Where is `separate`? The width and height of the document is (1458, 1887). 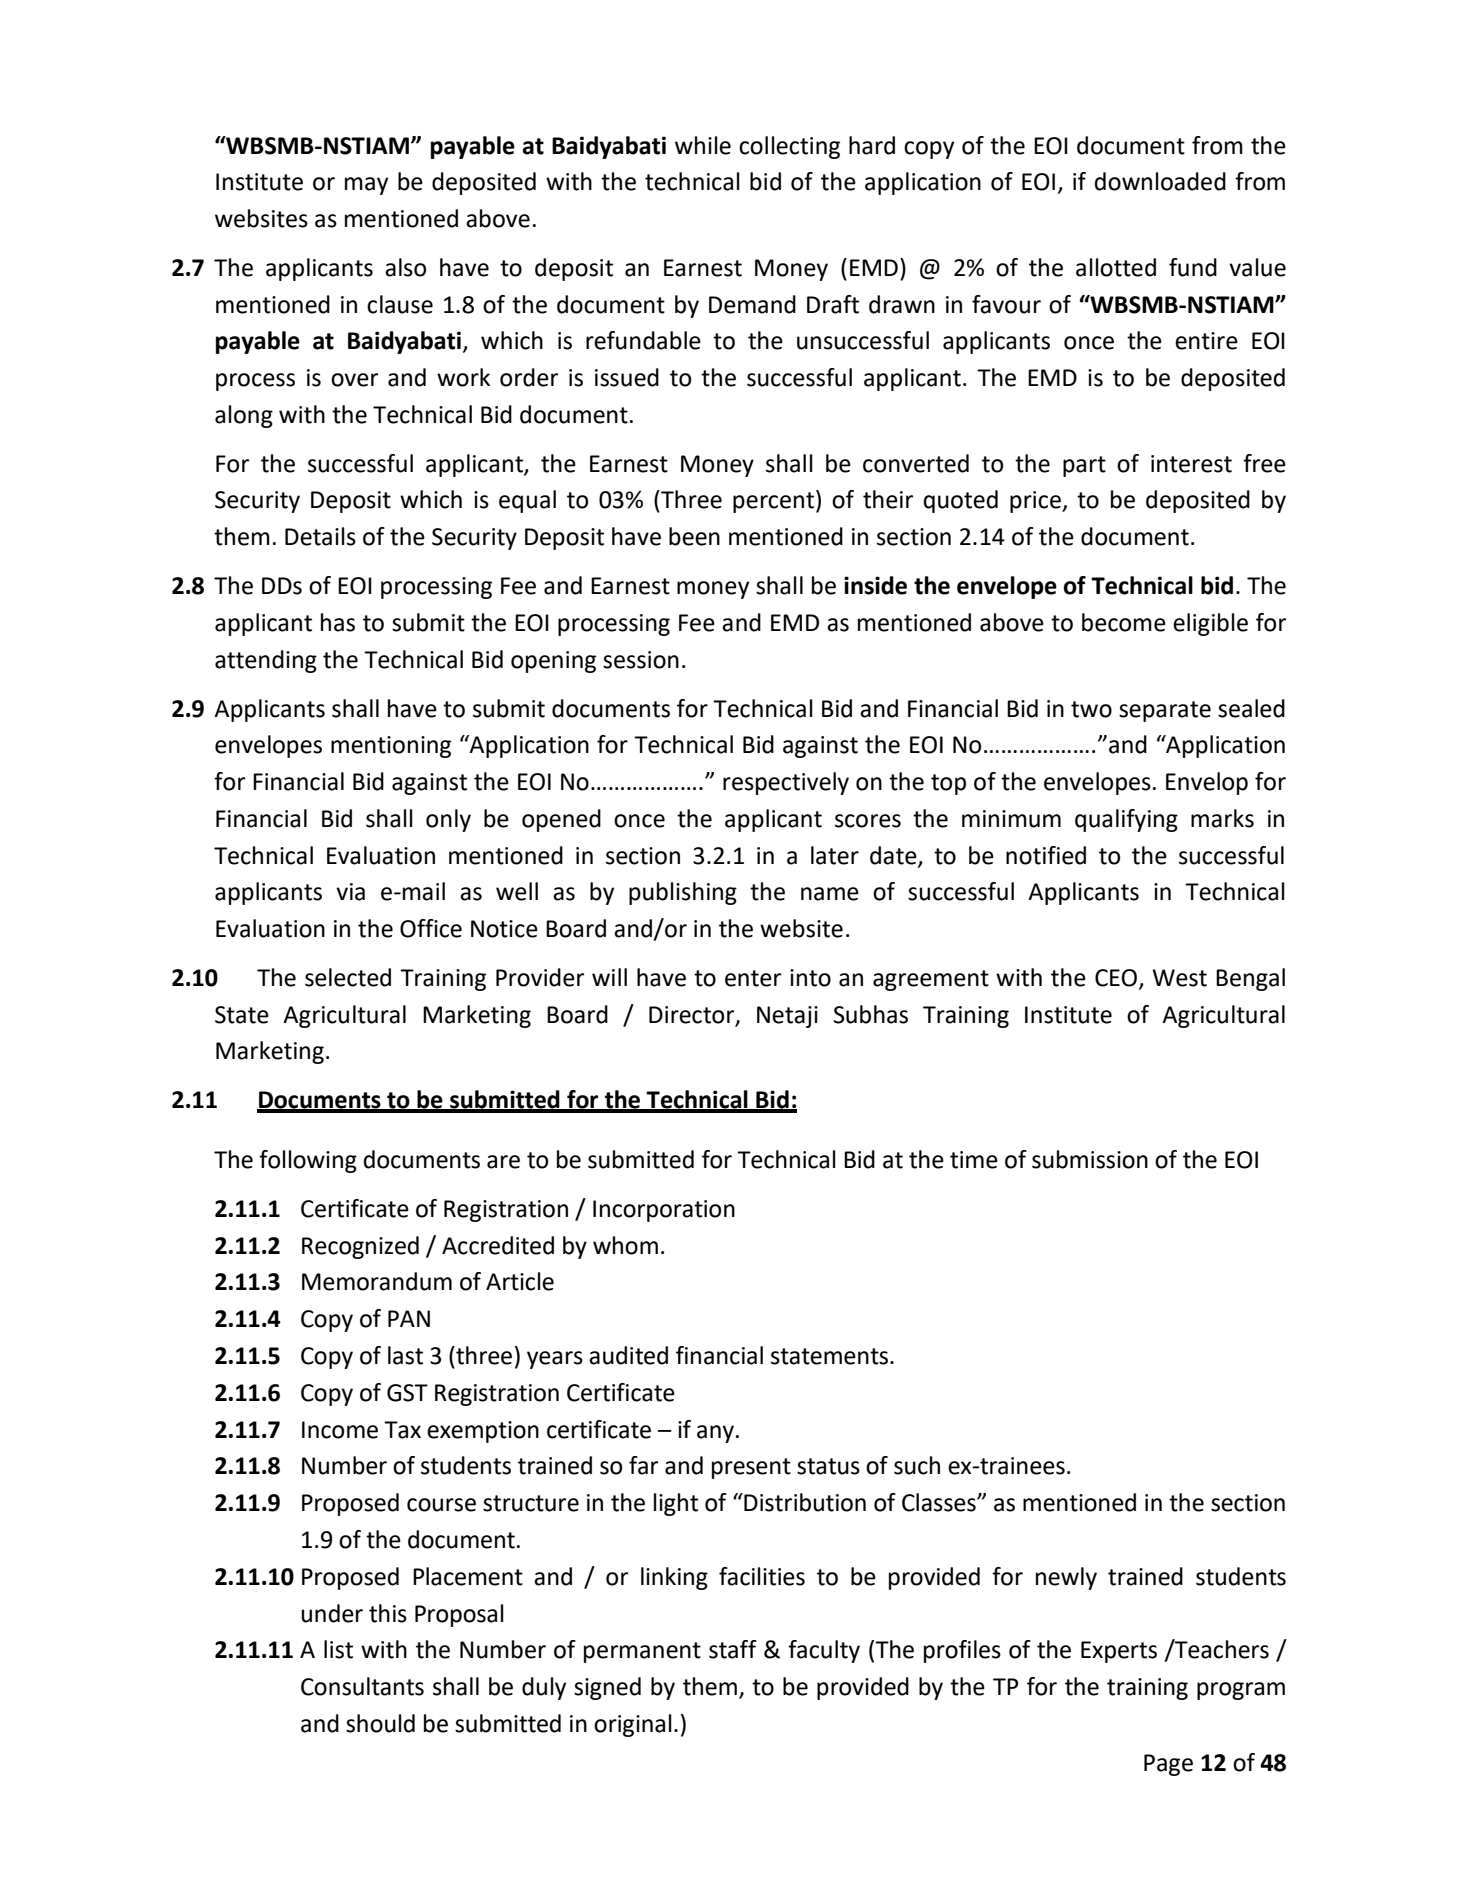
separate is located at coordinates (1165, 711).
